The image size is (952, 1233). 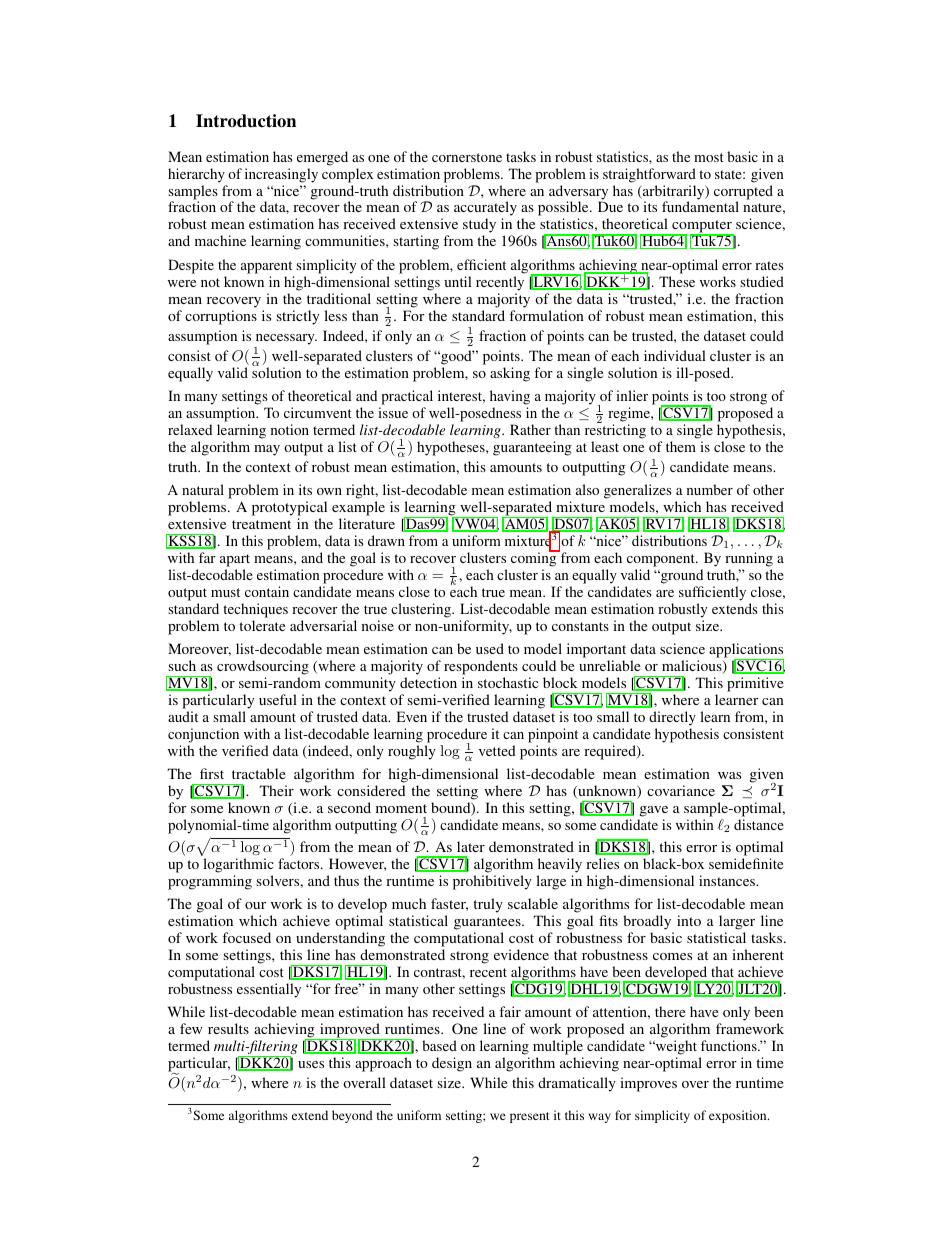 I want to click on tractable, so click(x=259, y=773).
